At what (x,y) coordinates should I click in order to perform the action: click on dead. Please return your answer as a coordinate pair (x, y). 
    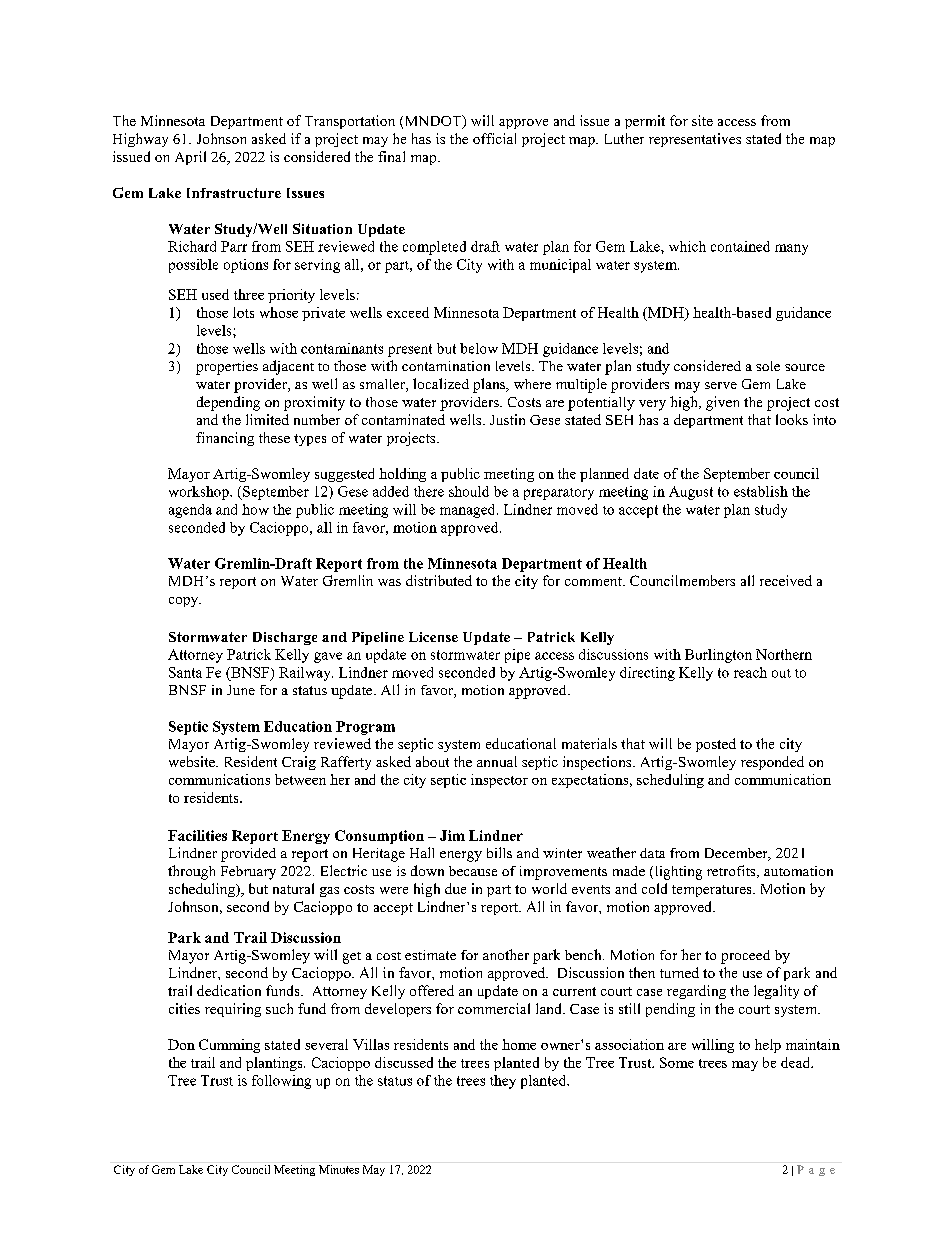
    Looking at the image, I should click on (797, 1062).
